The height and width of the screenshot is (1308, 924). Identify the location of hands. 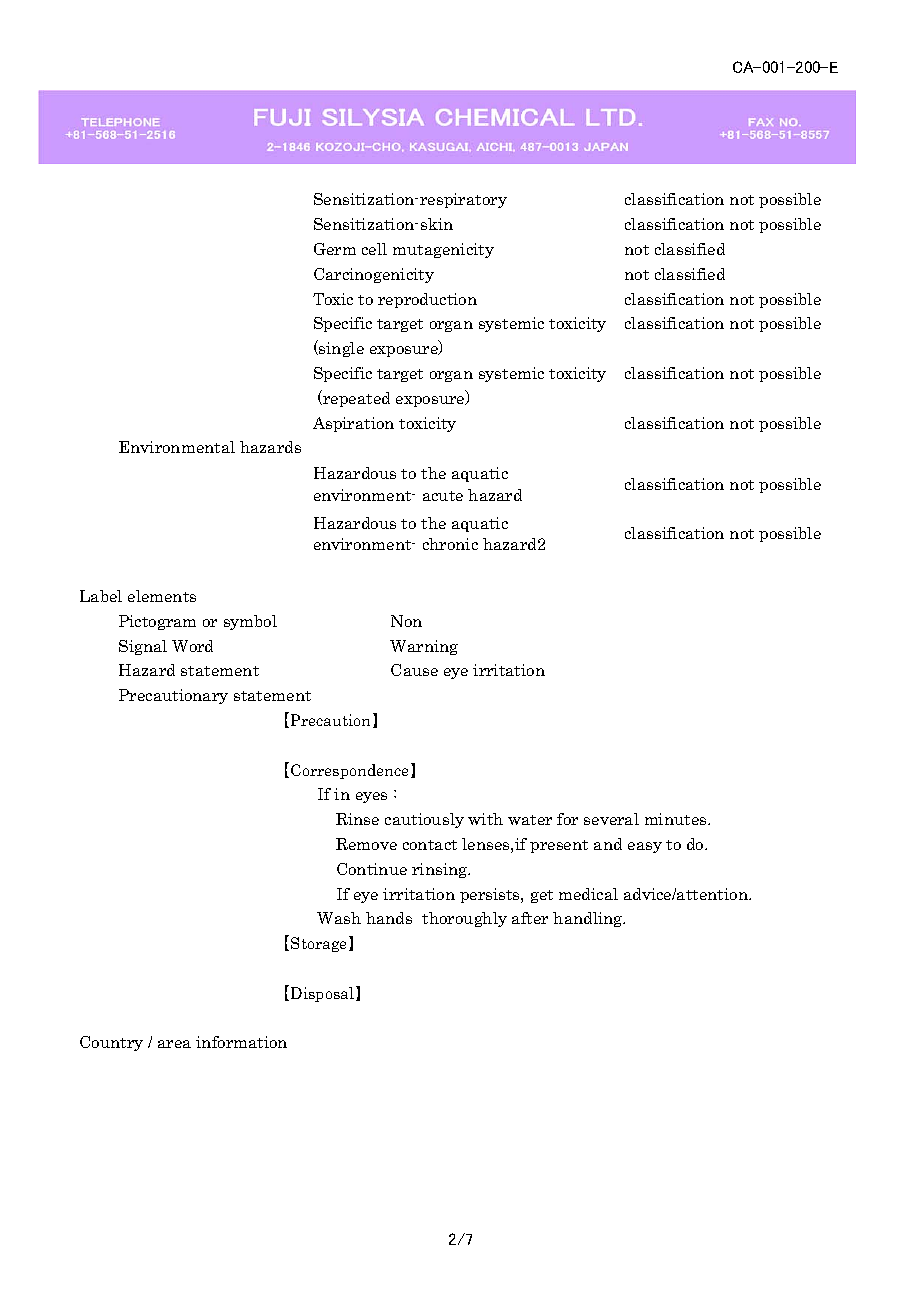
(389, 918).
